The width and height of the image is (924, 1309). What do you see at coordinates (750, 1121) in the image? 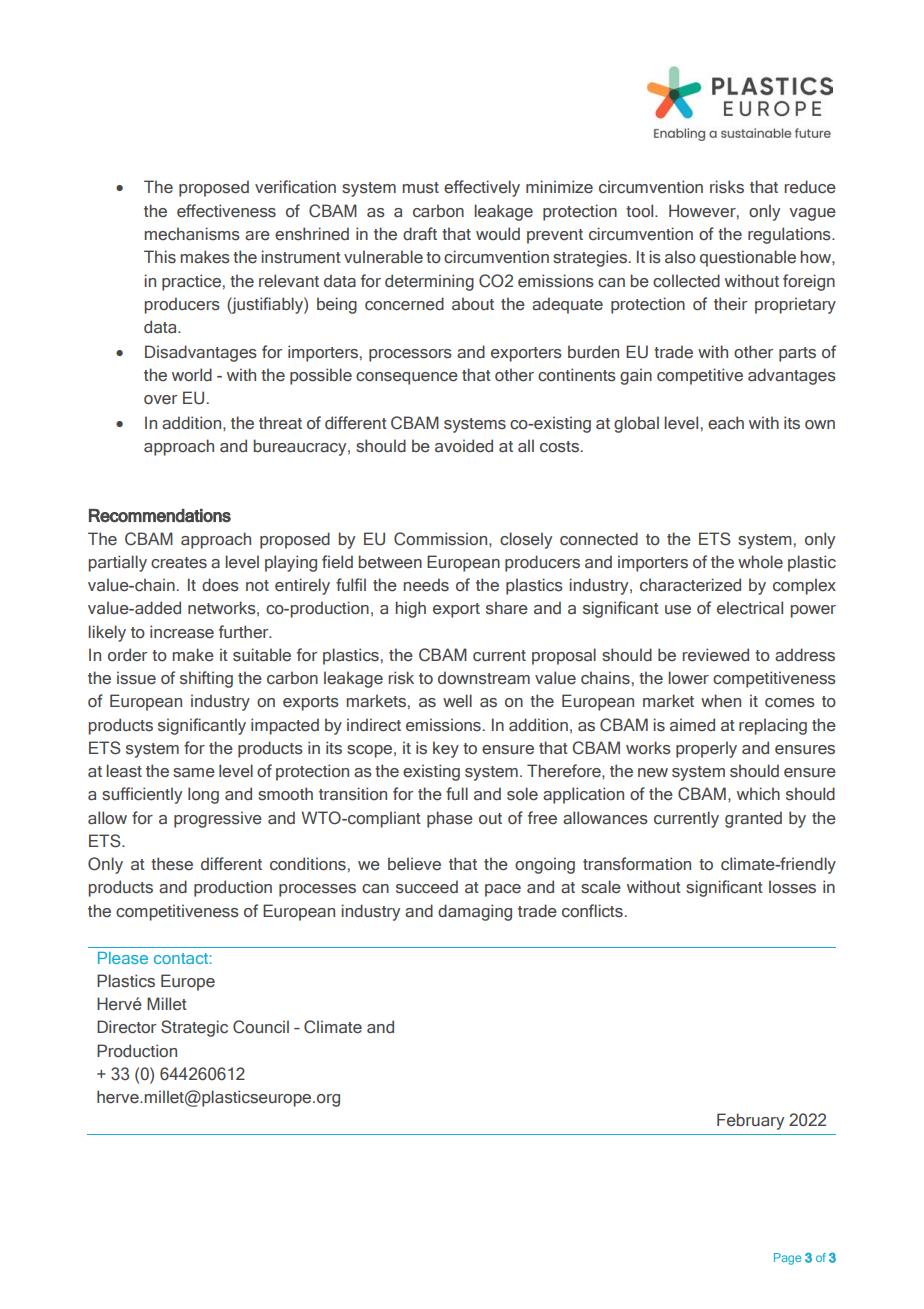
I see `February` at bounding box center [750, 1121].
